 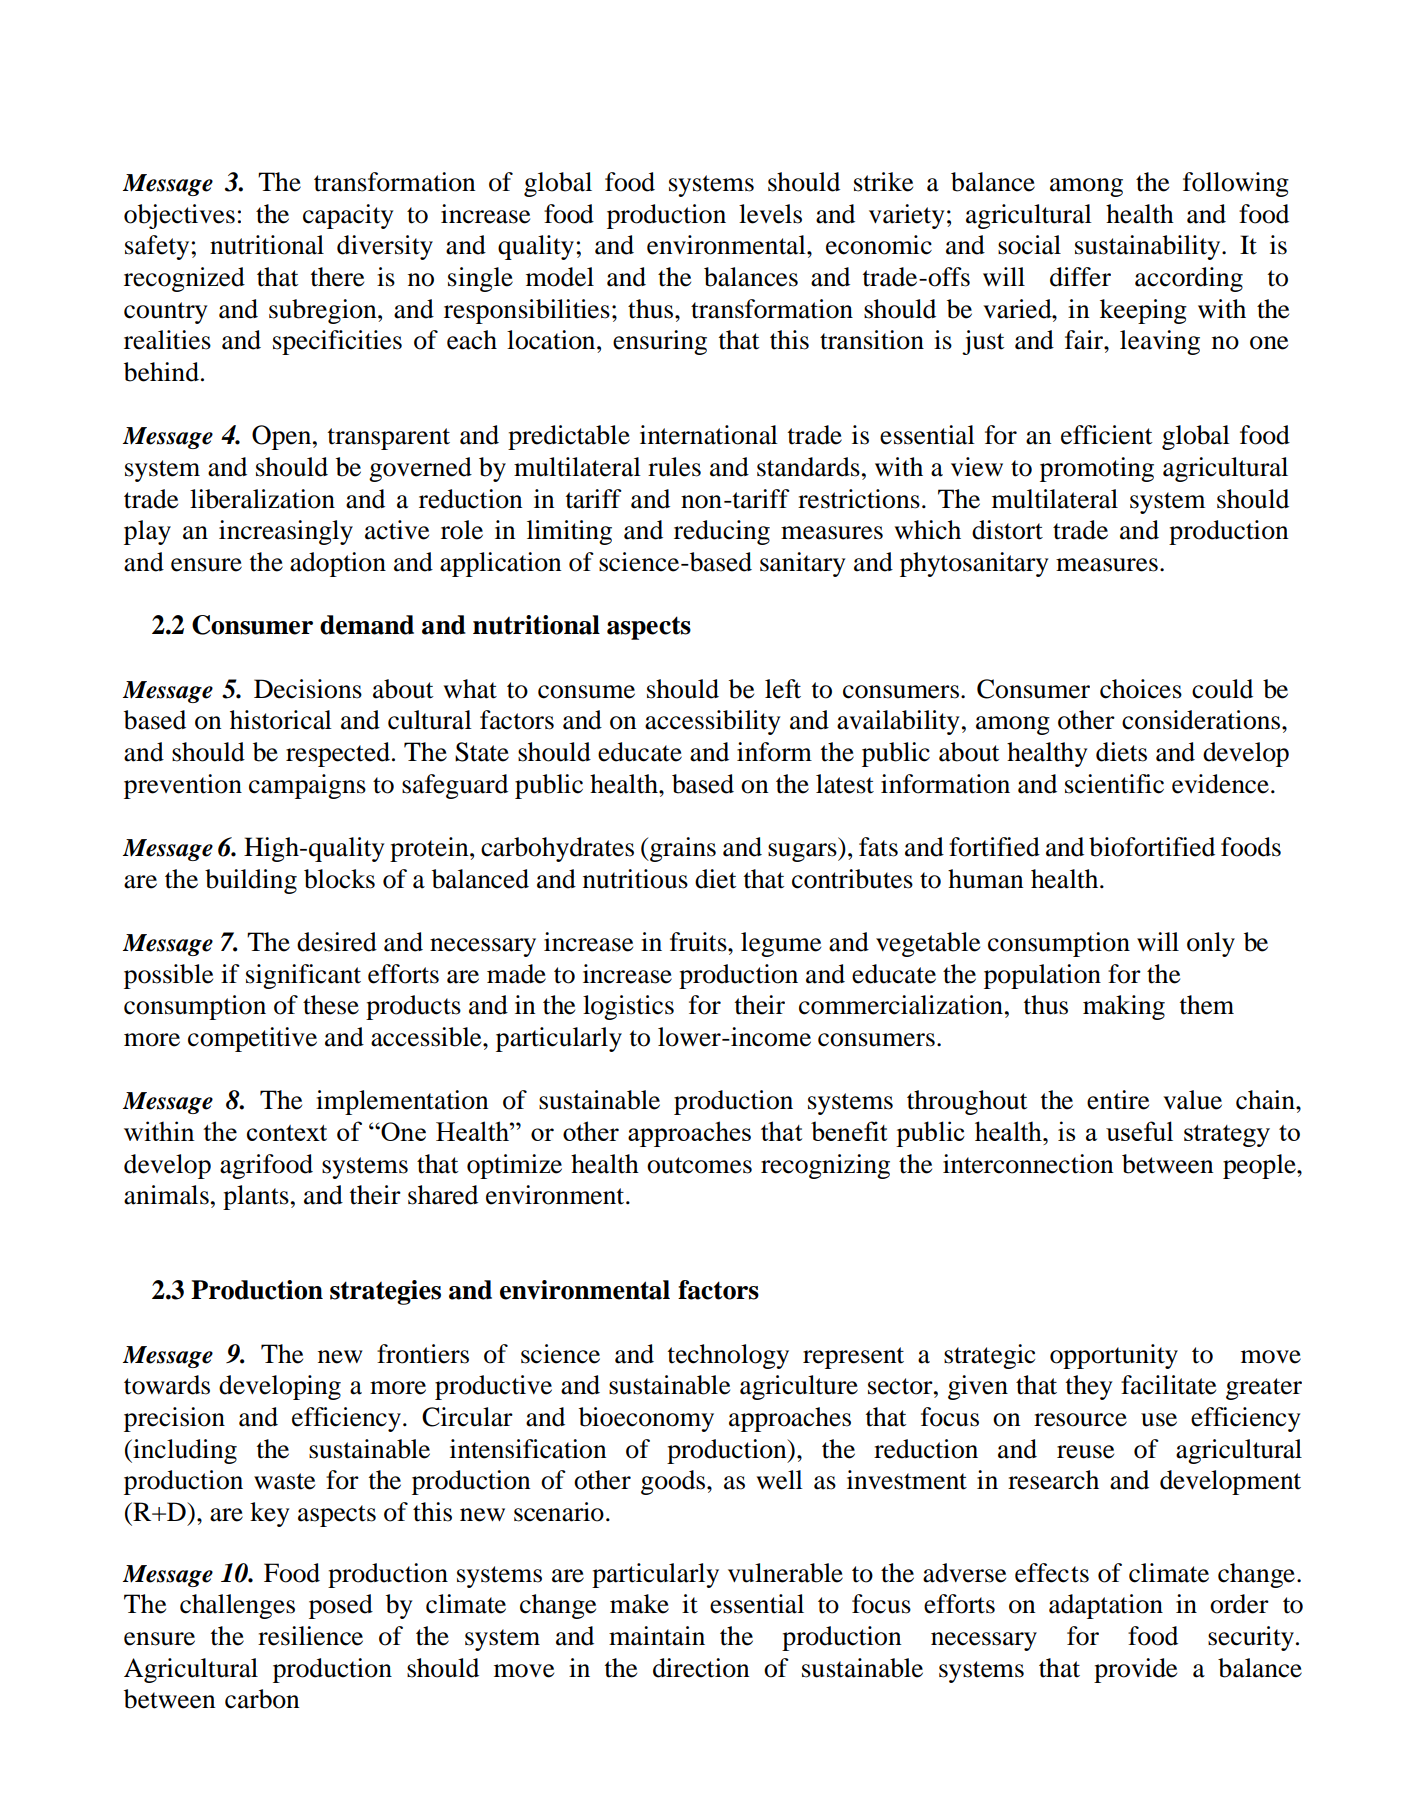 I want to click on resilience, so click(x=310, y=1636).
